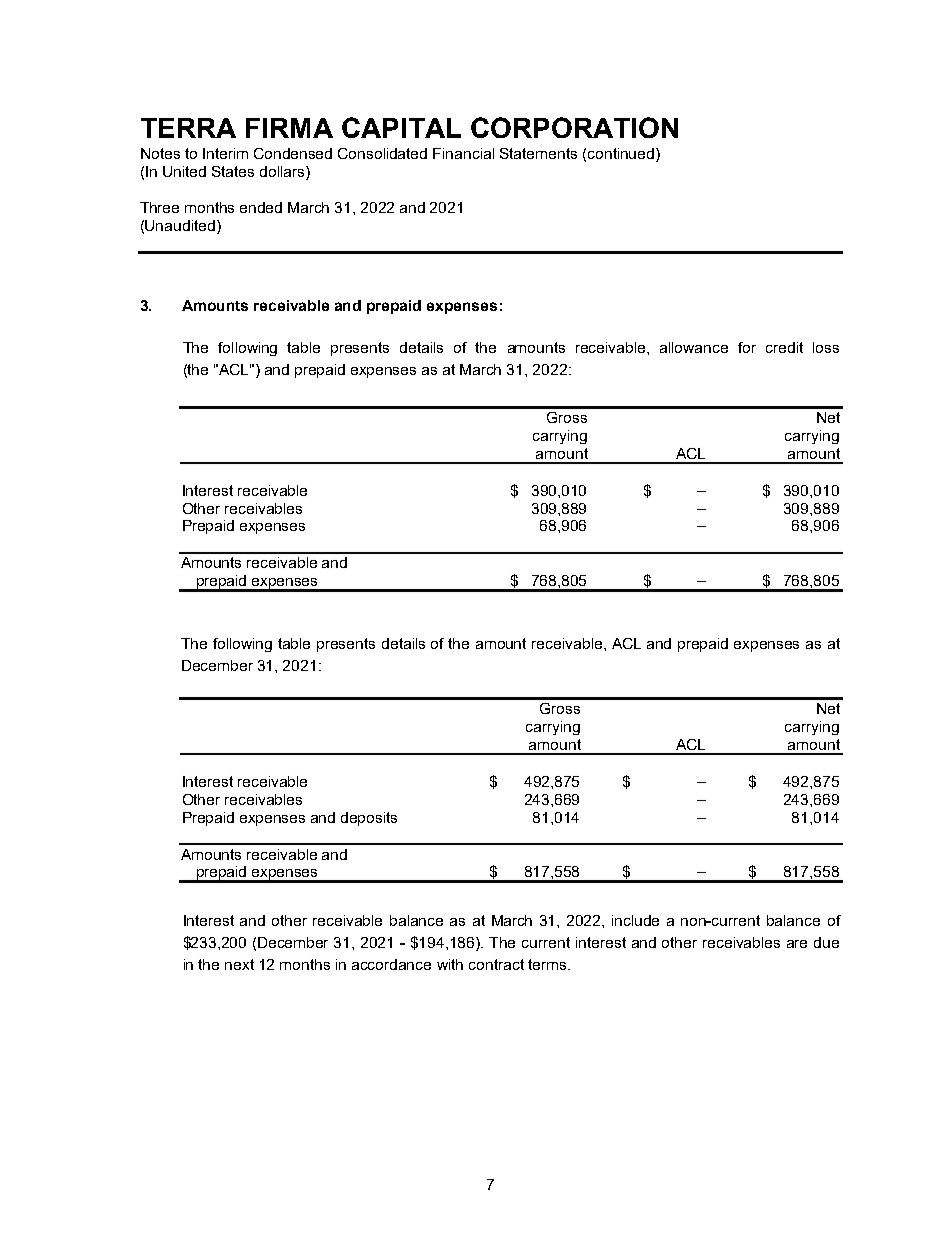 This image has height=1233, width=952. What do you see at coordinates (747, 347) in the image?
I see `for` at bounding box center [747, 347].
